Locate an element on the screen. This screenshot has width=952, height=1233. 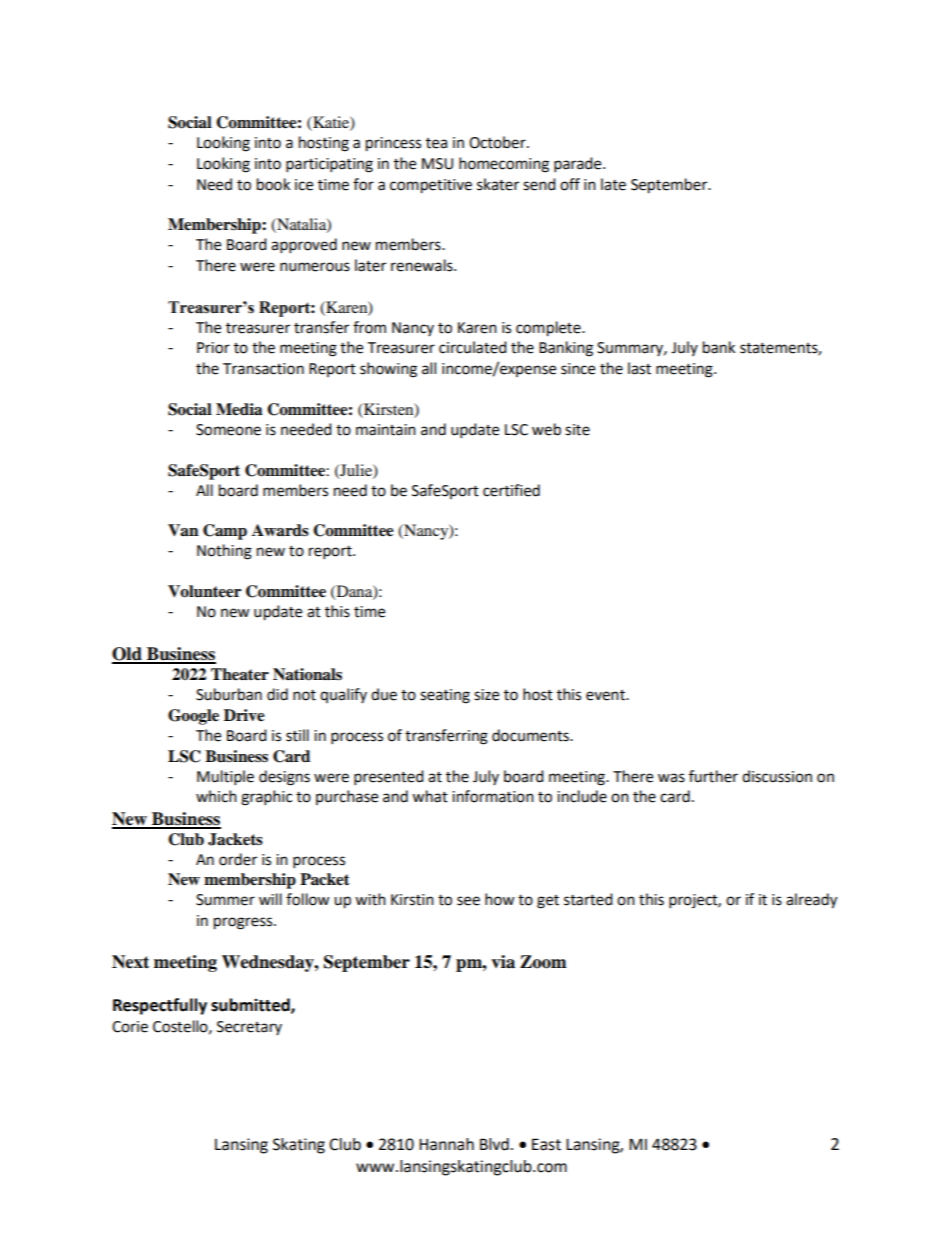
further is located at coordinates (713, 776).
